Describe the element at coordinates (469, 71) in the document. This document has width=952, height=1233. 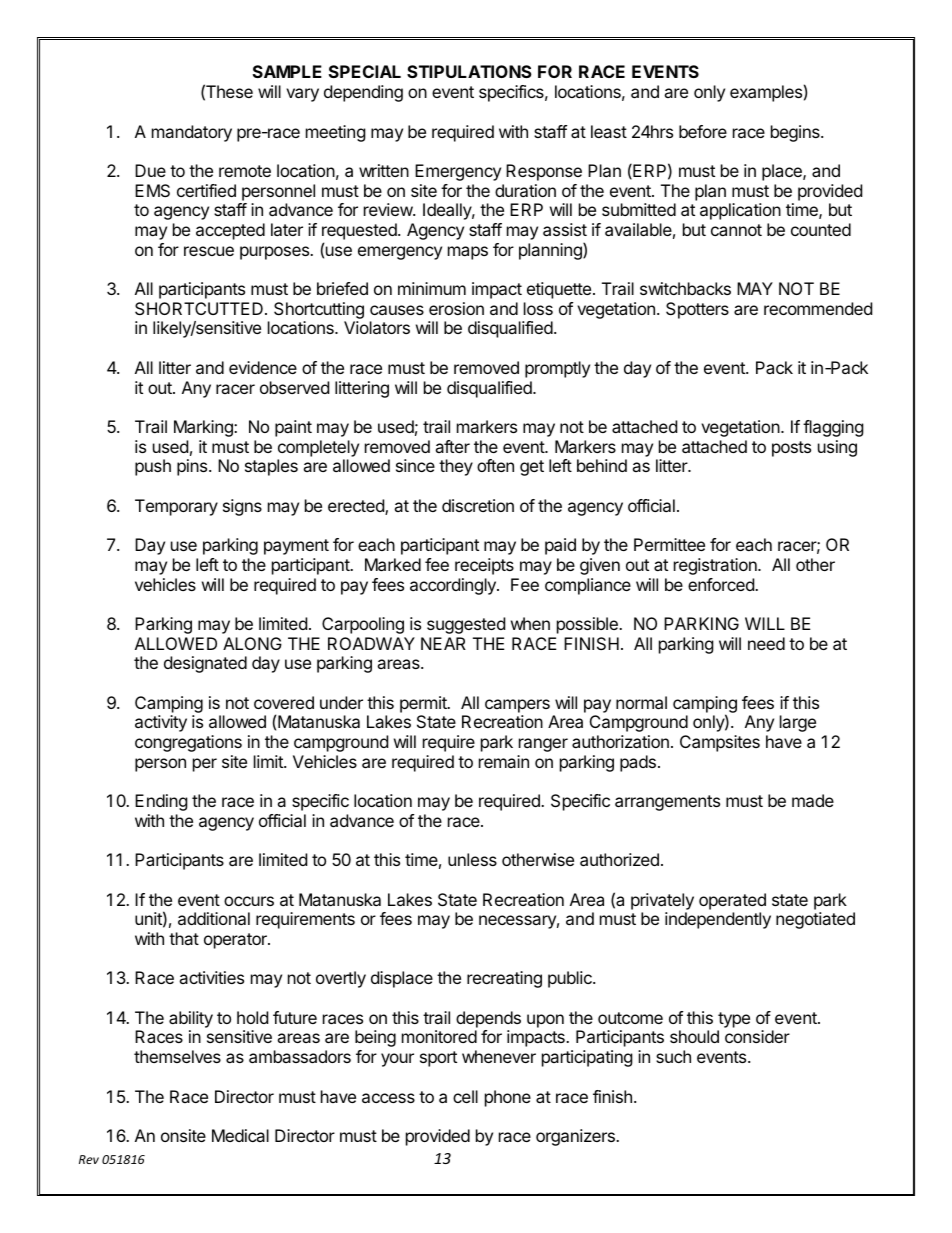
I see `STIPULATIONS` at that location.
